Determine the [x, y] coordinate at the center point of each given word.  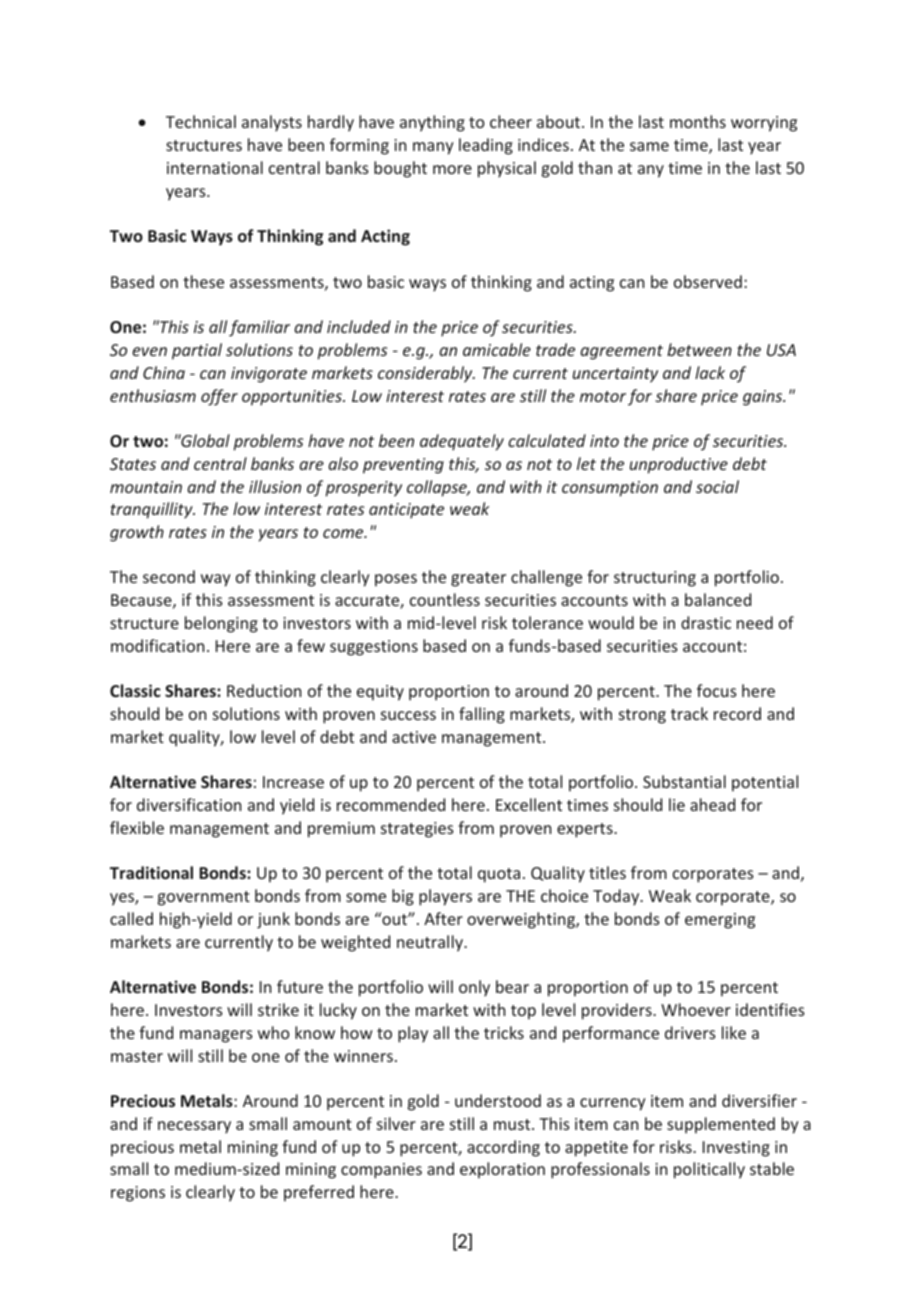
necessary [194, 1127]
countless [445, 599]
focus [717, 690]
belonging [221, 624]
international [215, 167]
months [698, 121]
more [452, 169]
